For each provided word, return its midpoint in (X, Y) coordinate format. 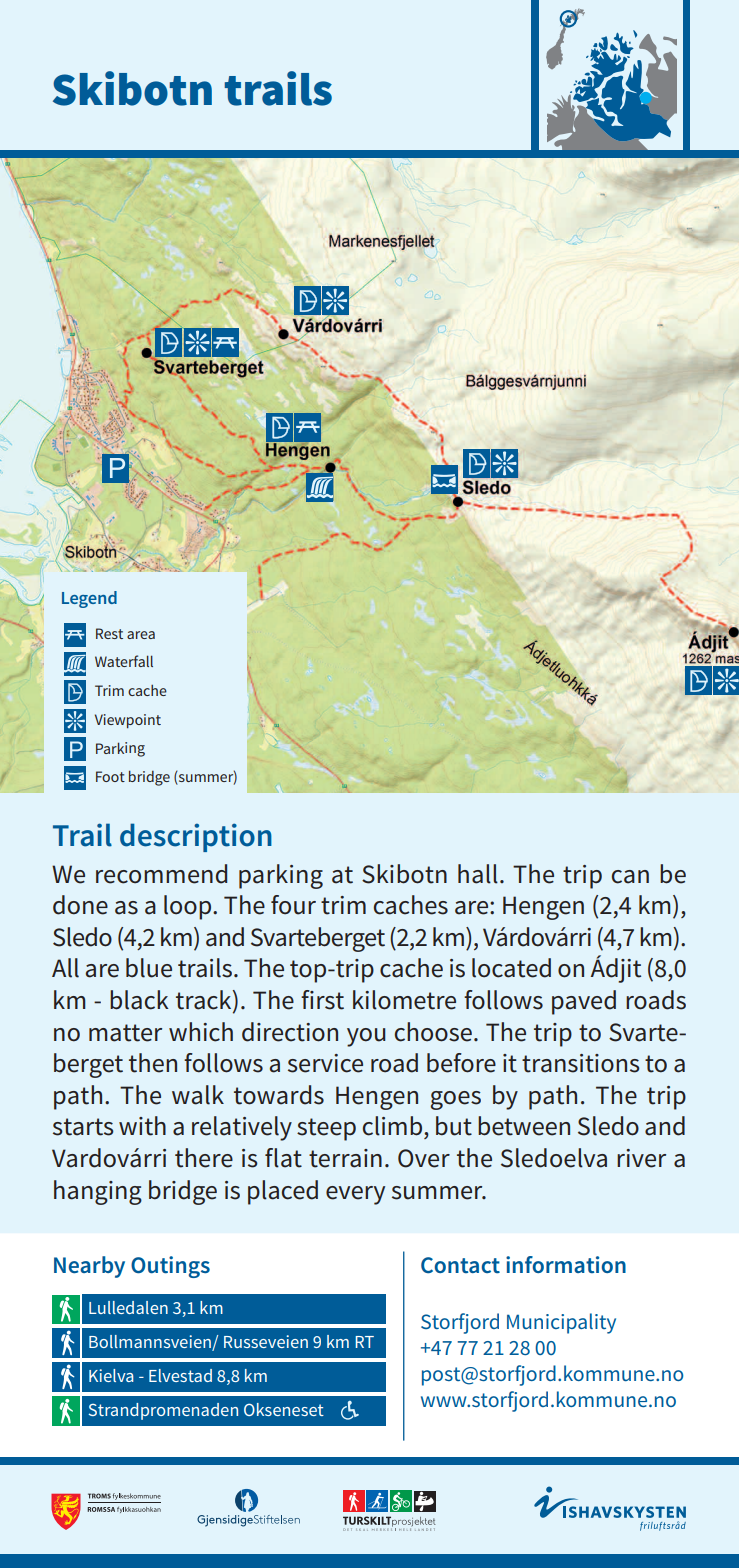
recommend (161, 874)
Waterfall (124, 661)
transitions (581, 1063)
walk (198, 1095)
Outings (170, 1267)
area (141, 635)
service (325, 1063)
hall (478, 874)
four (293, 905)
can (630, 877)
